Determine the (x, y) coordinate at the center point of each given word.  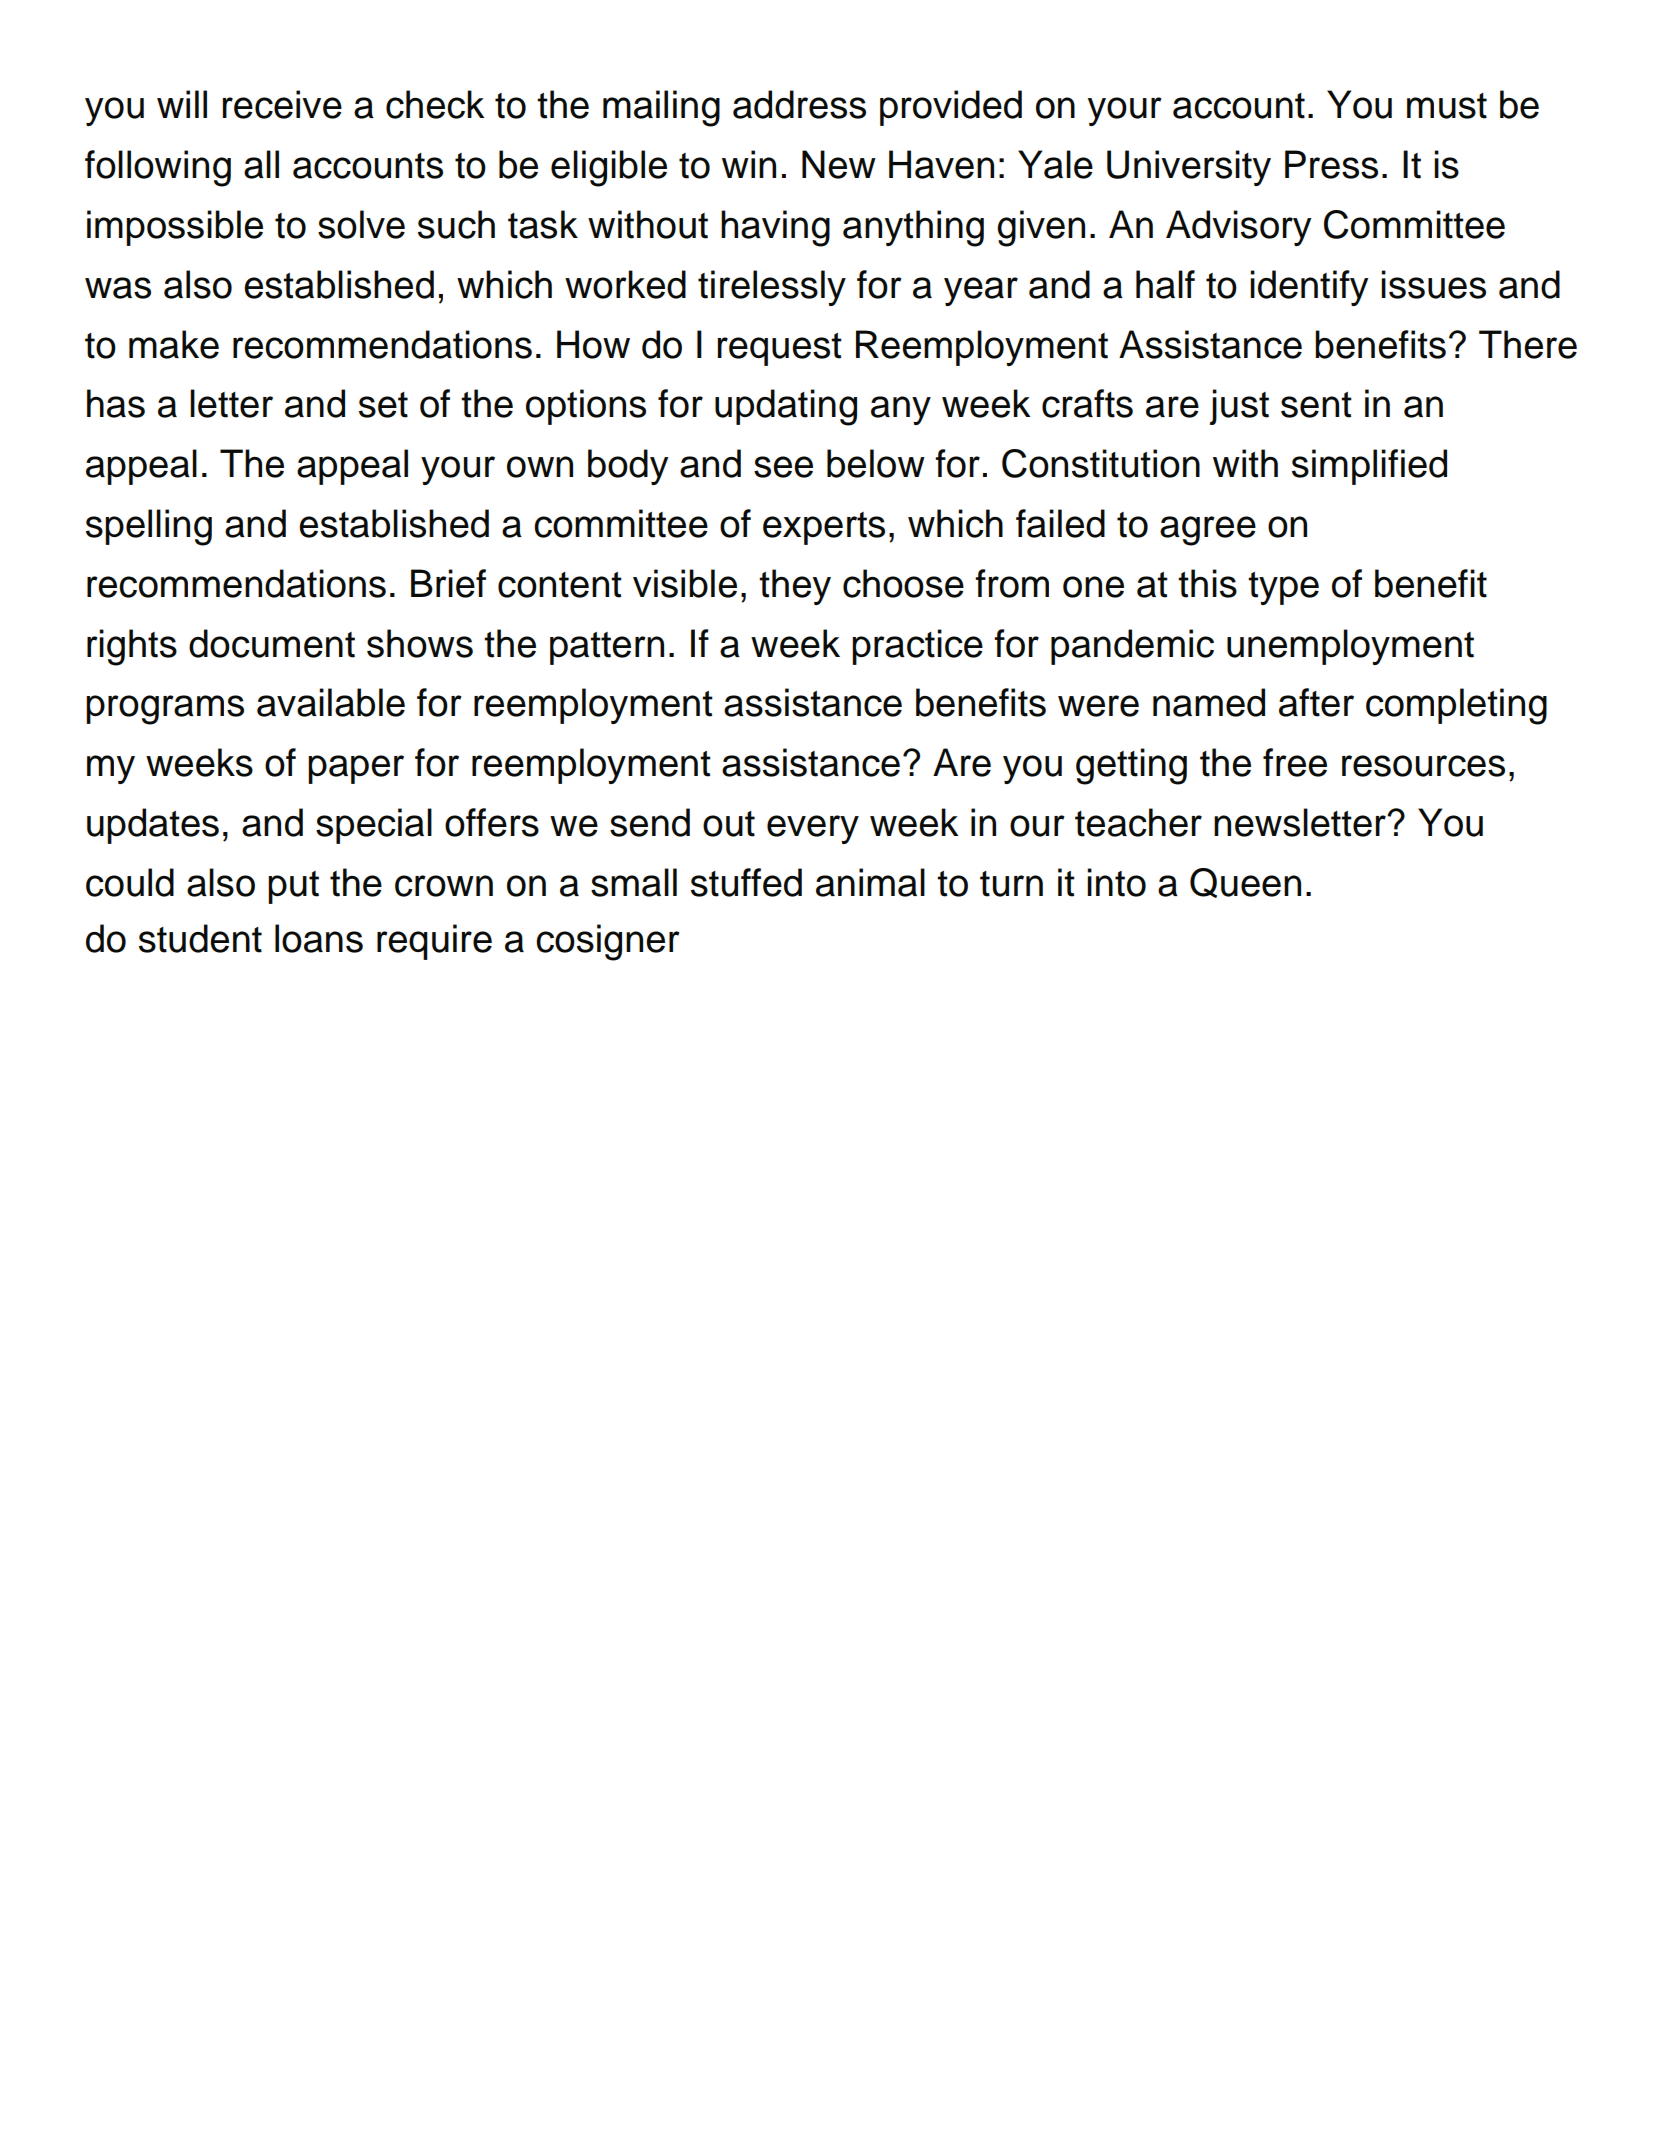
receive (282, 104)
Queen (1245, 883)
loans (319, 938)
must (1447, 106)
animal (870, 882)
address (799, 104)
